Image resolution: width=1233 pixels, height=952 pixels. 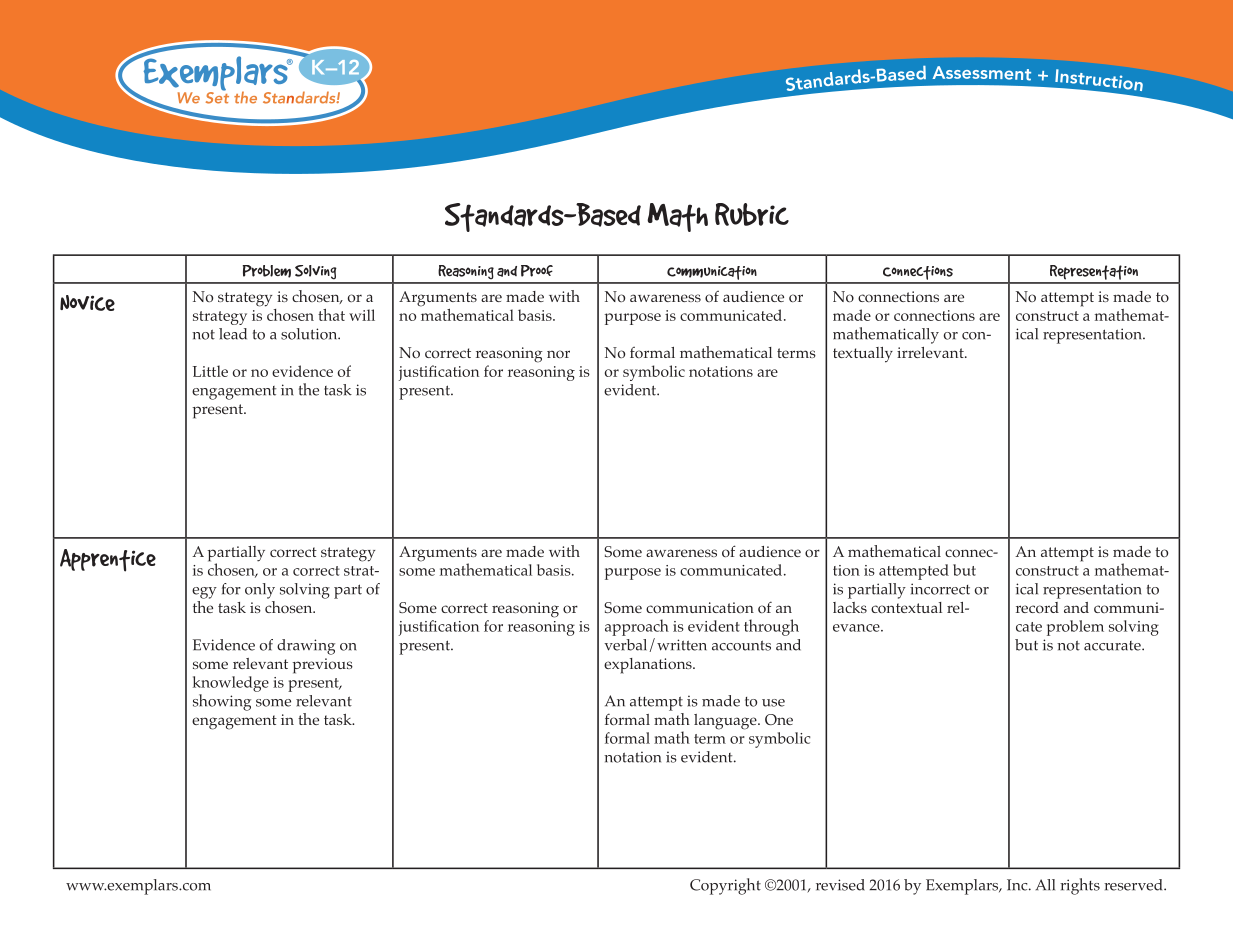 What do you see at coordinates (222, 702) in the image?
I see `showing` at bounding box center [222, 702].
